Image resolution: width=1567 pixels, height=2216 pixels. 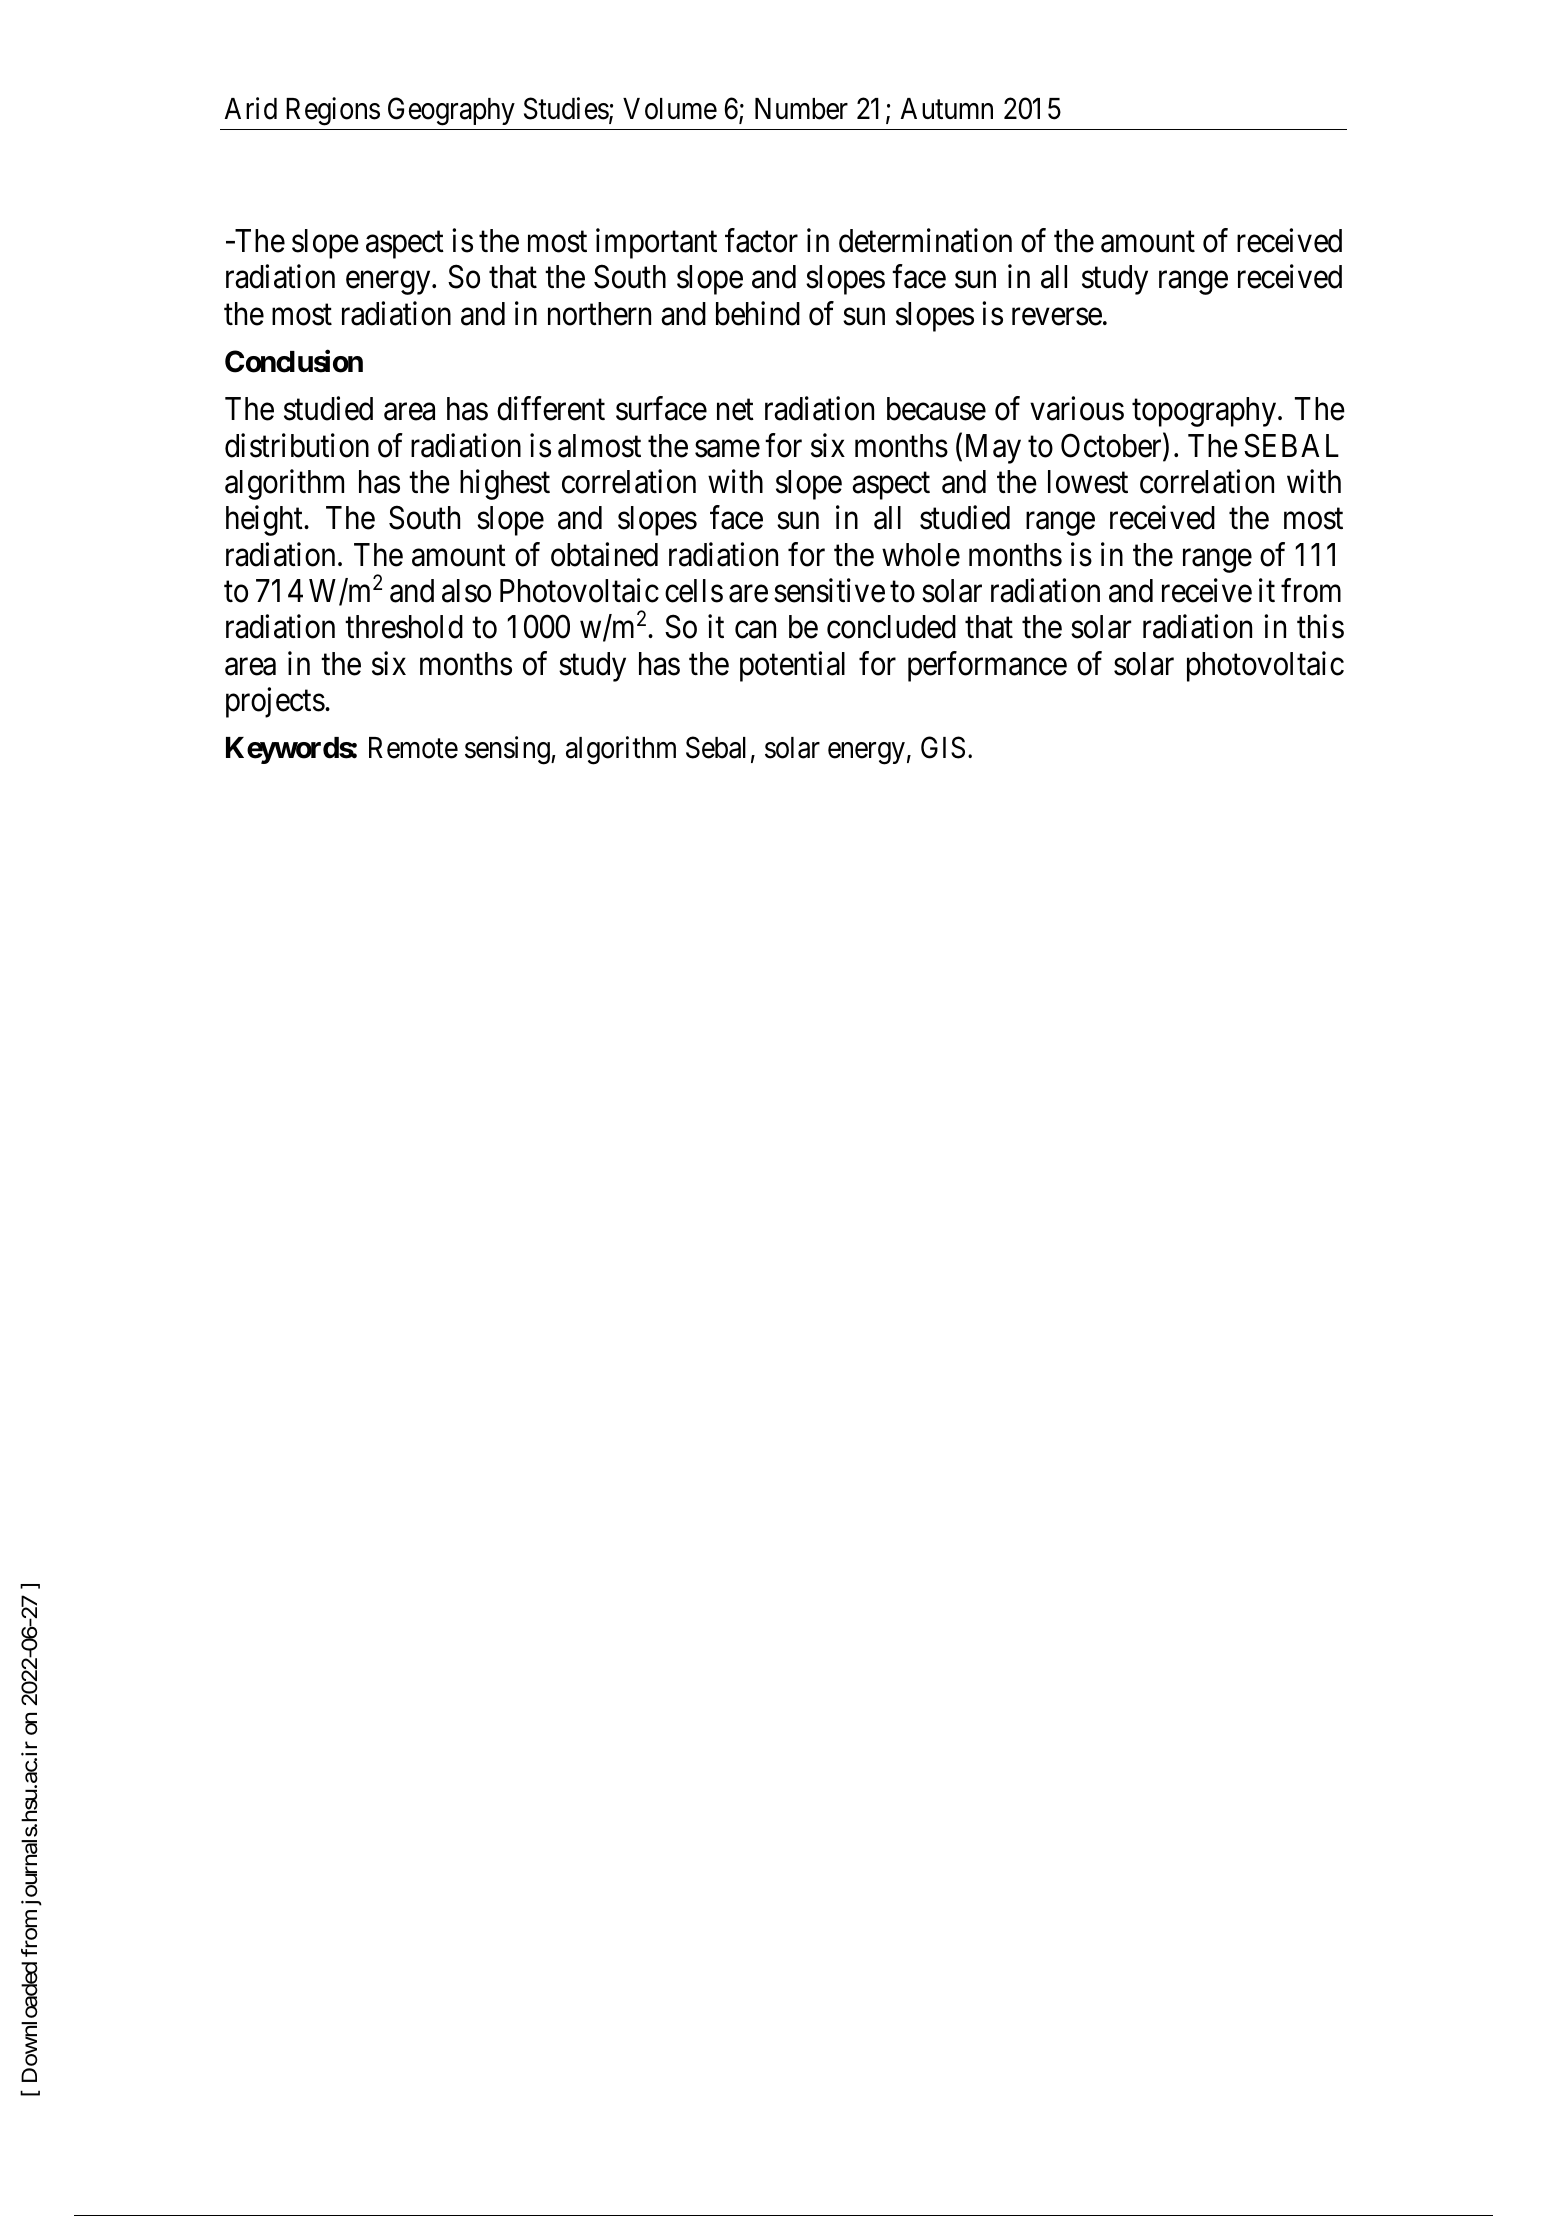 What do you see at coordinates (333, 111) in the screenshot?
I see `Regions` at bounding box center [333, 111].
